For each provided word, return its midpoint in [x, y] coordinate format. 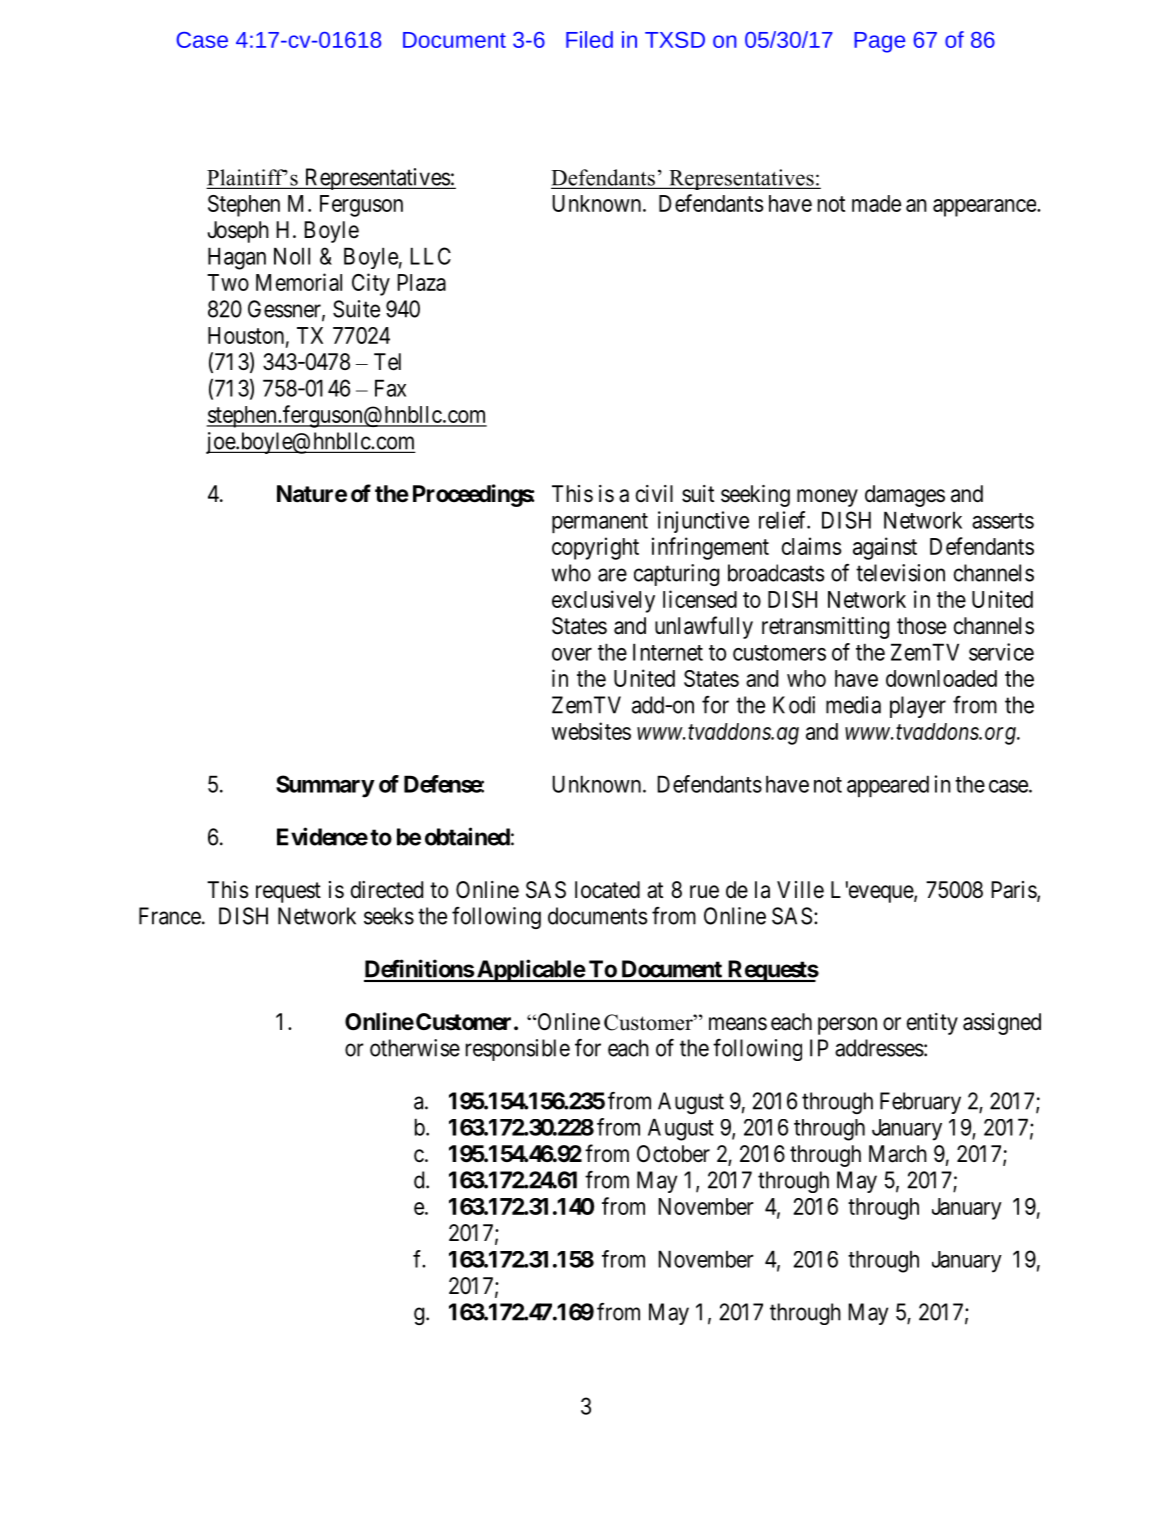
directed [387, 890]
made [876, 203]
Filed [589, 39]
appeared [888, 786]
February [920, 1103]
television [900, 573]
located [607, 890]
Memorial [299, 282]
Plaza [421, 282]
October [673, 1154]
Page [879, 42]
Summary [325, 786]
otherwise [415, 1048]
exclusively [603, 601]
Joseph [238, 232]
